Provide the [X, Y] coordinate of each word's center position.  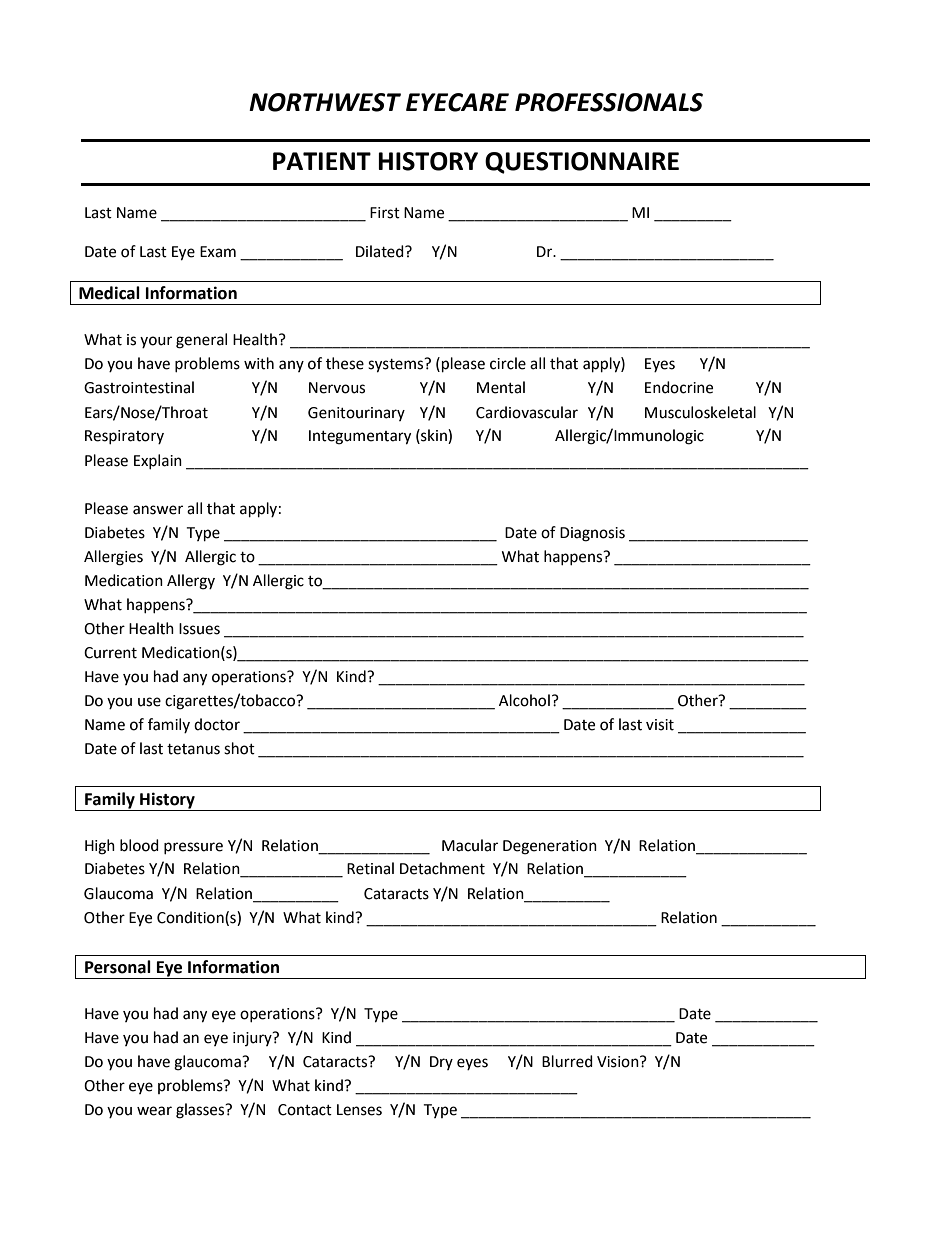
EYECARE [457, 102]
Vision [619, 1062]
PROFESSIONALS [609, 102]
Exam [218, 252]
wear [154, 1111]
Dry [441, 1063]
